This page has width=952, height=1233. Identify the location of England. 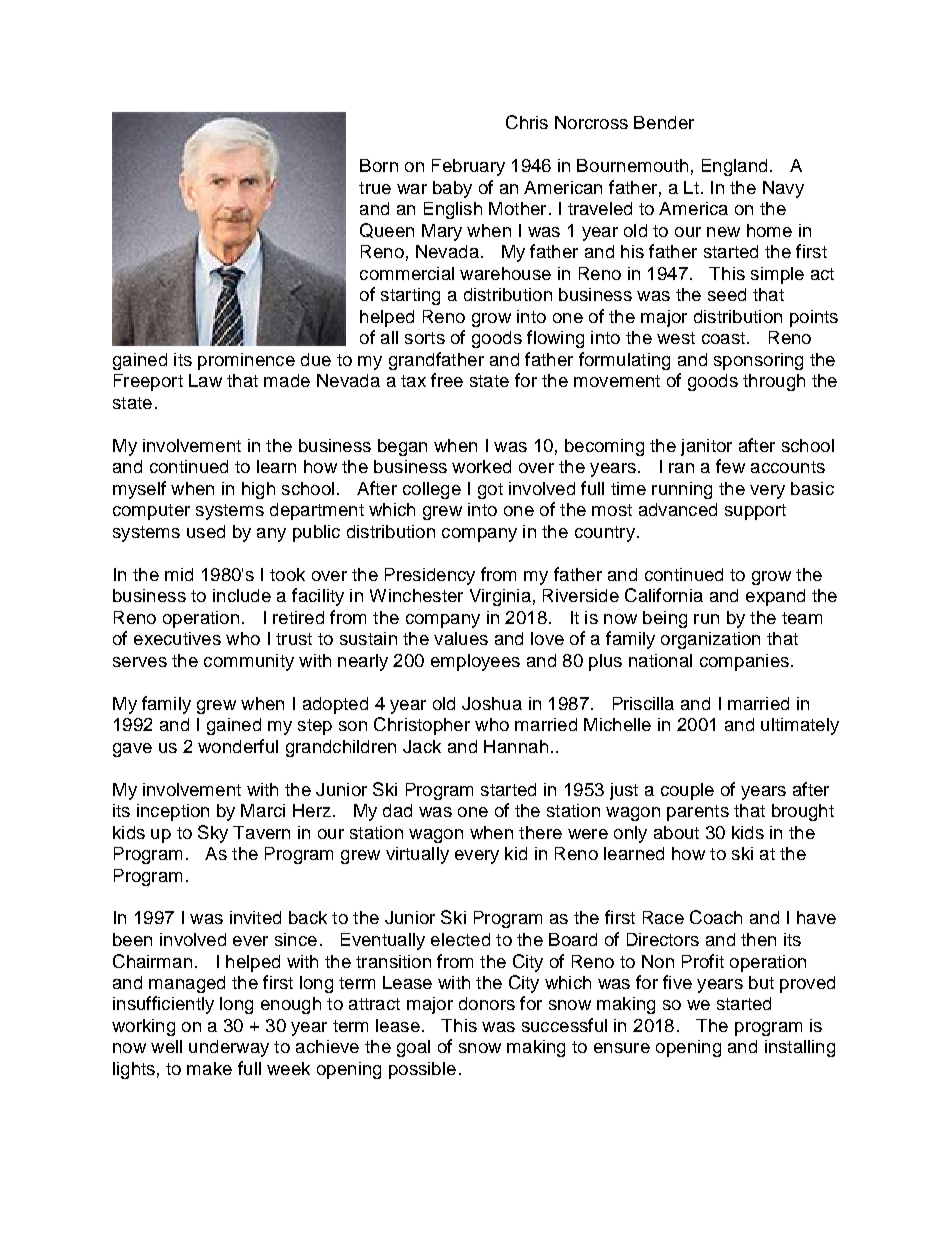
(734, 167).
